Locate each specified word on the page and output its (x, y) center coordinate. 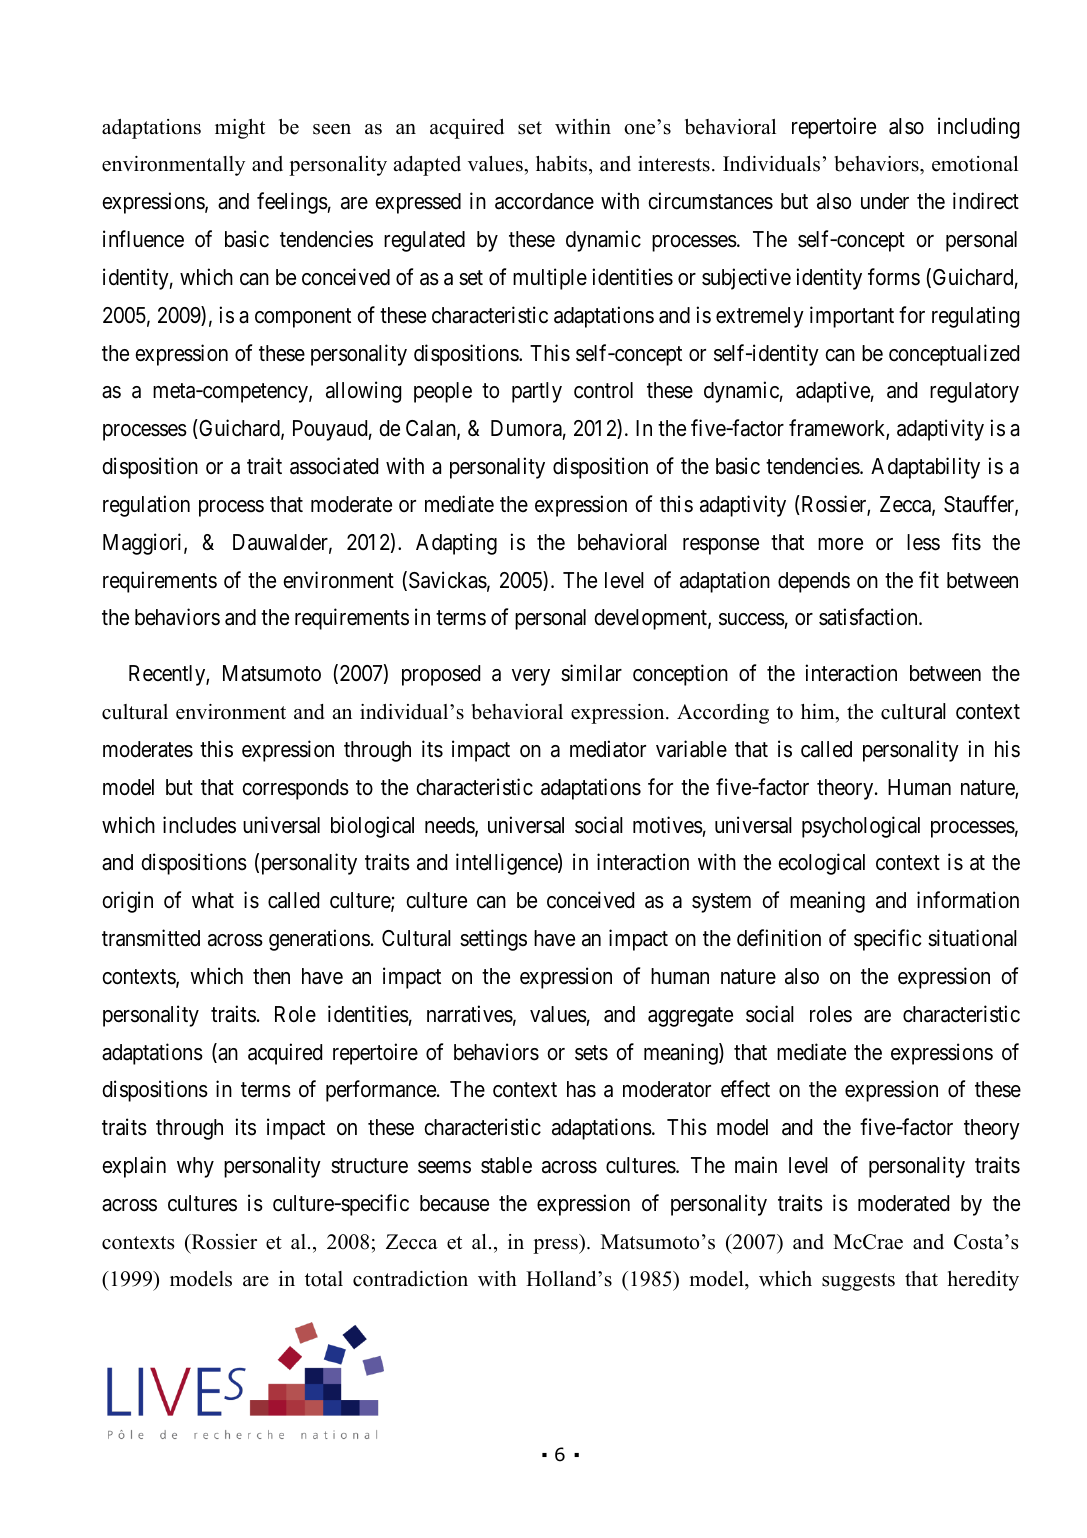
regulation (146, 506)
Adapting (456, 544)
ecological (821, 864)
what (213, 900)
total (324, 1279)
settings (493, 940)
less (923, 542)
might (240, 129)
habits (563, 165)
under (885, 201)
